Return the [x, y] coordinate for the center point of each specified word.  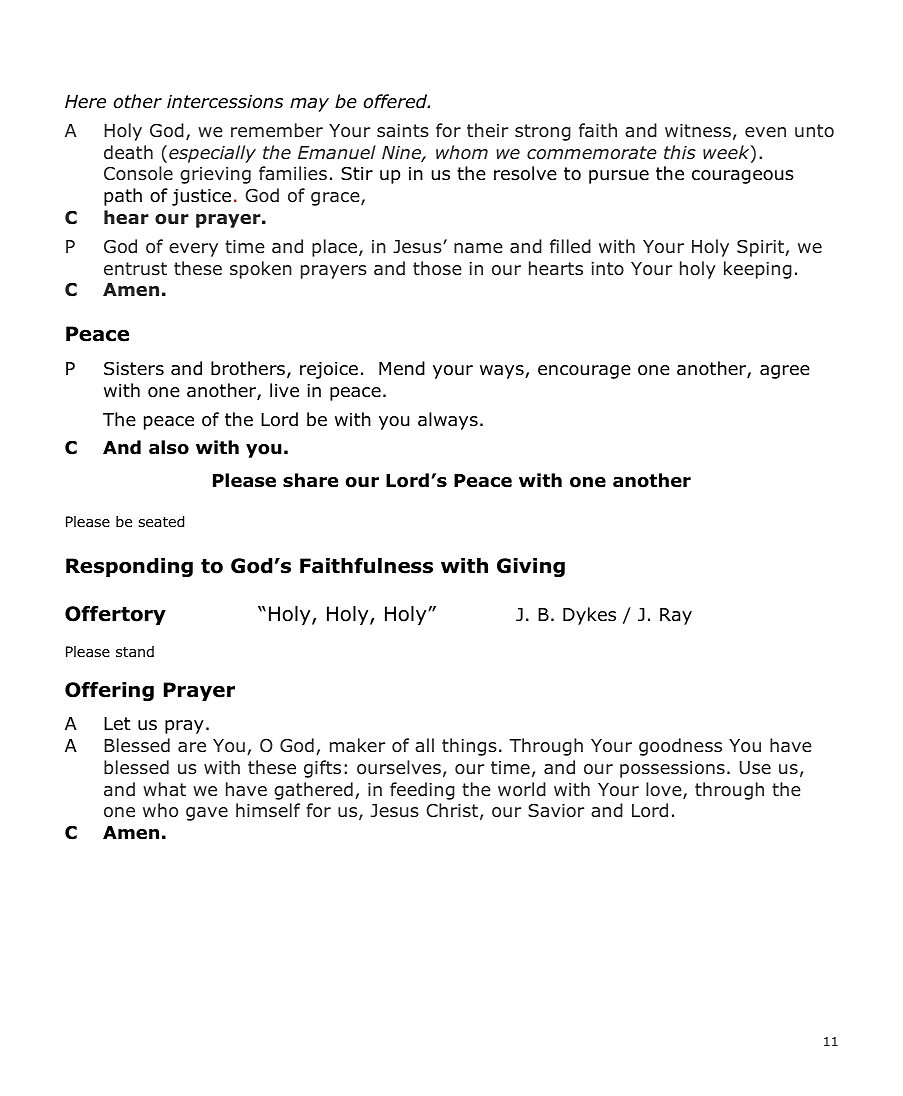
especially [212, 154]
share [310, 480]
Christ [452, 810]
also [169, 447]
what [164, 789]
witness [698, 130]
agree [785, 372]
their [487, 130]
